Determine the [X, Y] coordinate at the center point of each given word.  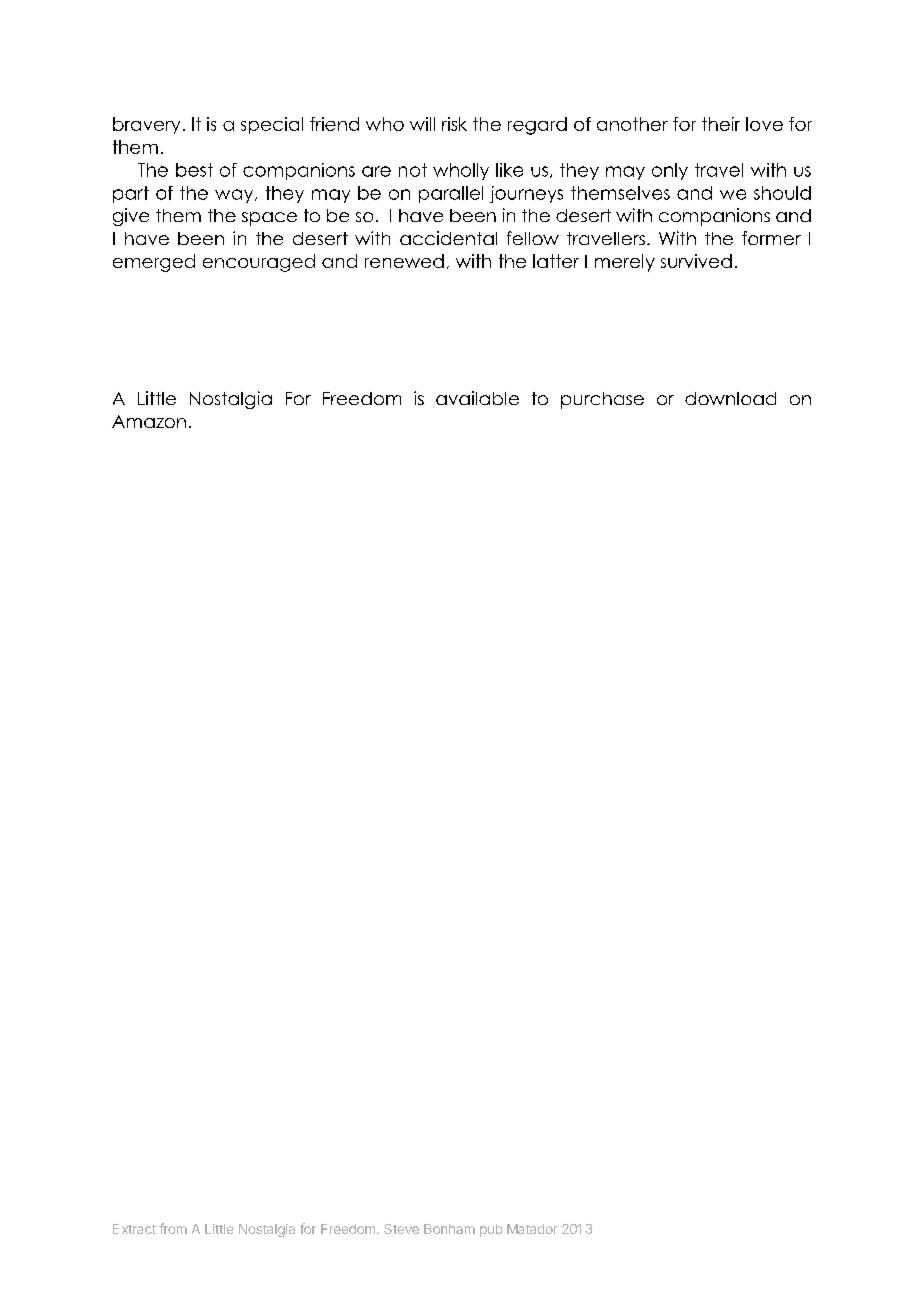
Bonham [449, 1229]
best [194, 170]
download [730, 398]
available [477, 398]
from [173, 1228]
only [670, 171]
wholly [461, 171]
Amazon [149, 421]
